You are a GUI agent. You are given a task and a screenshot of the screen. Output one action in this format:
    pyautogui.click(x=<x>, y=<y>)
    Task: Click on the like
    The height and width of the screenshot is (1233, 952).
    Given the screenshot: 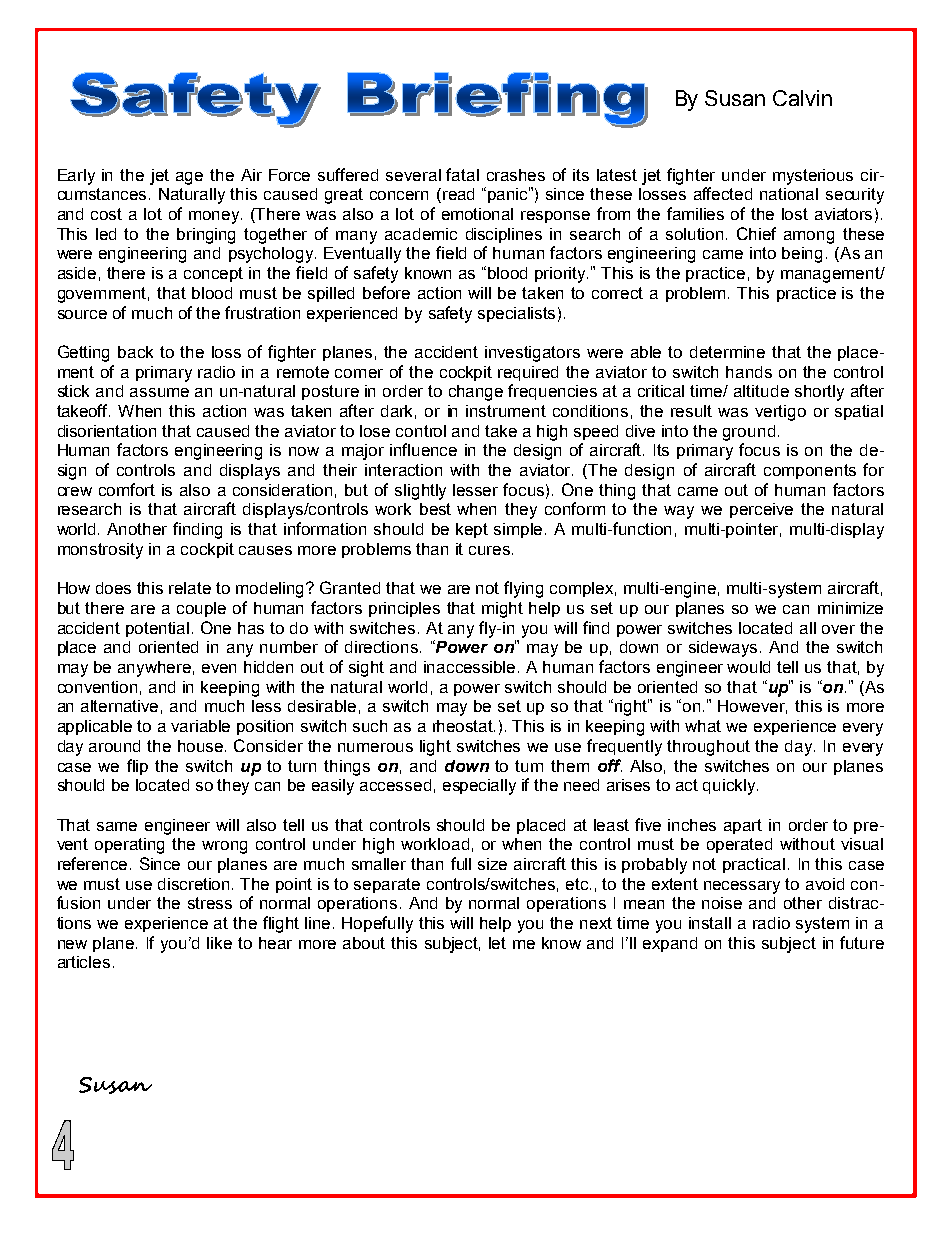 What is the action you would take?
    pyautogui.click(x=219, y=943)
